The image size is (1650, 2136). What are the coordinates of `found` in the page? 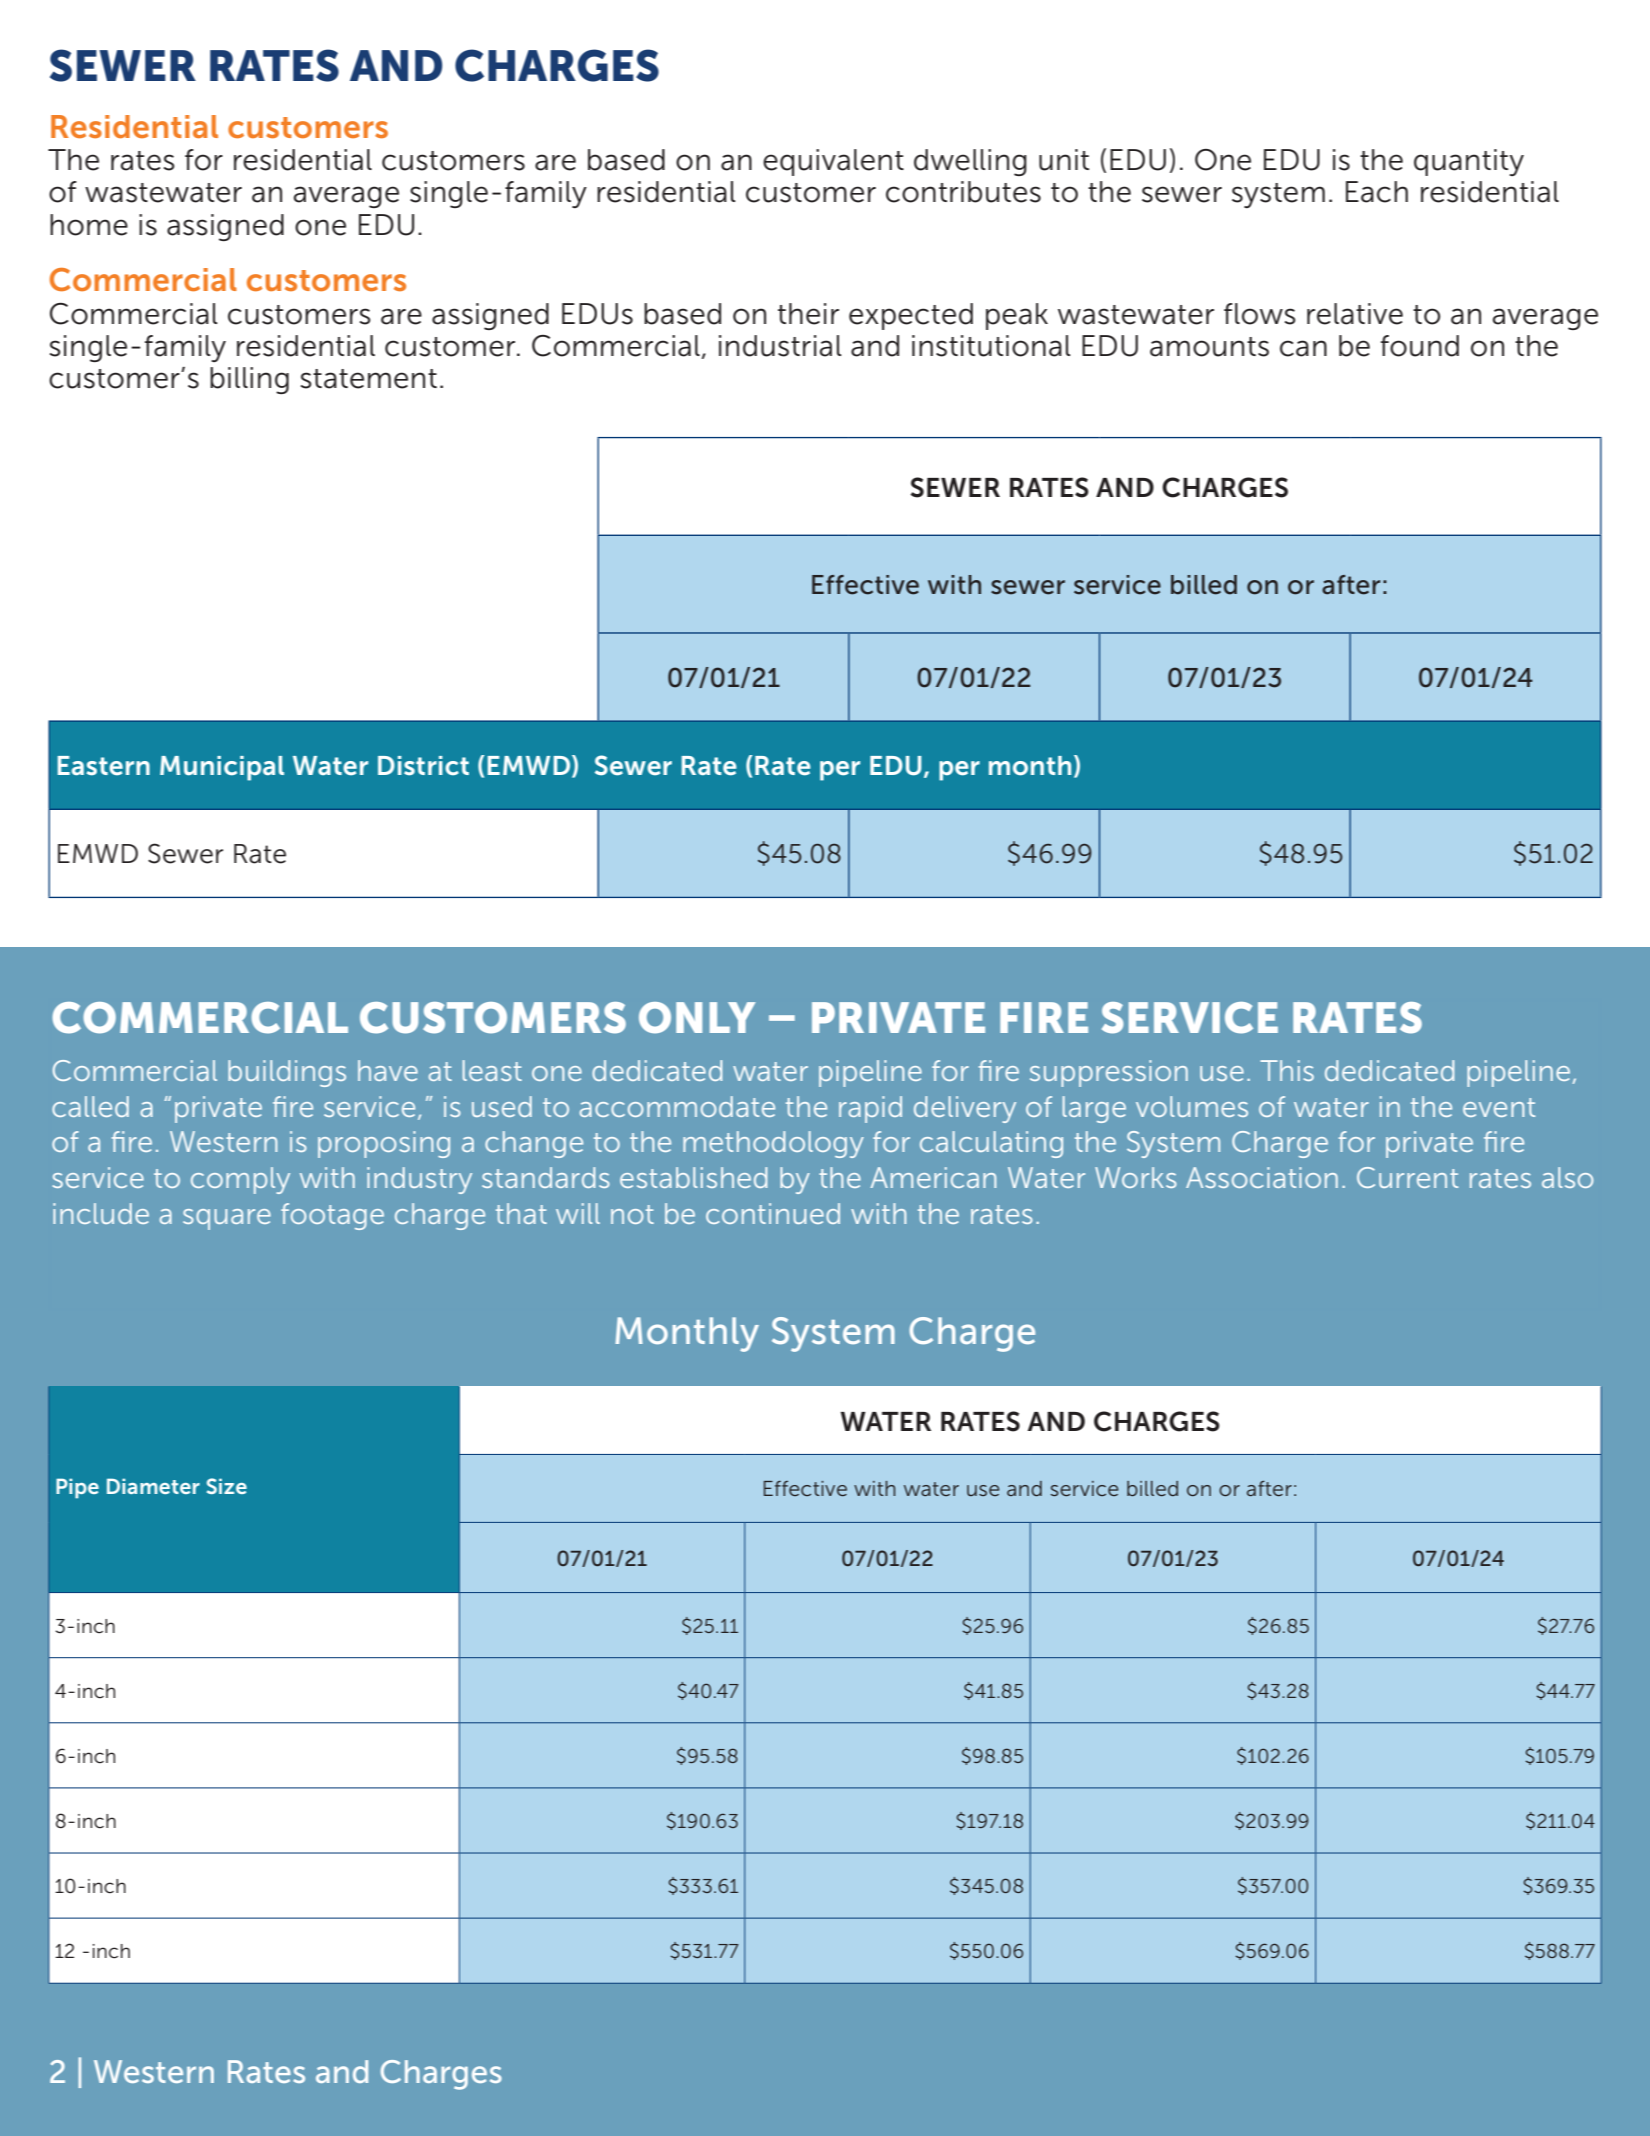 It's located at (1420, 346).
